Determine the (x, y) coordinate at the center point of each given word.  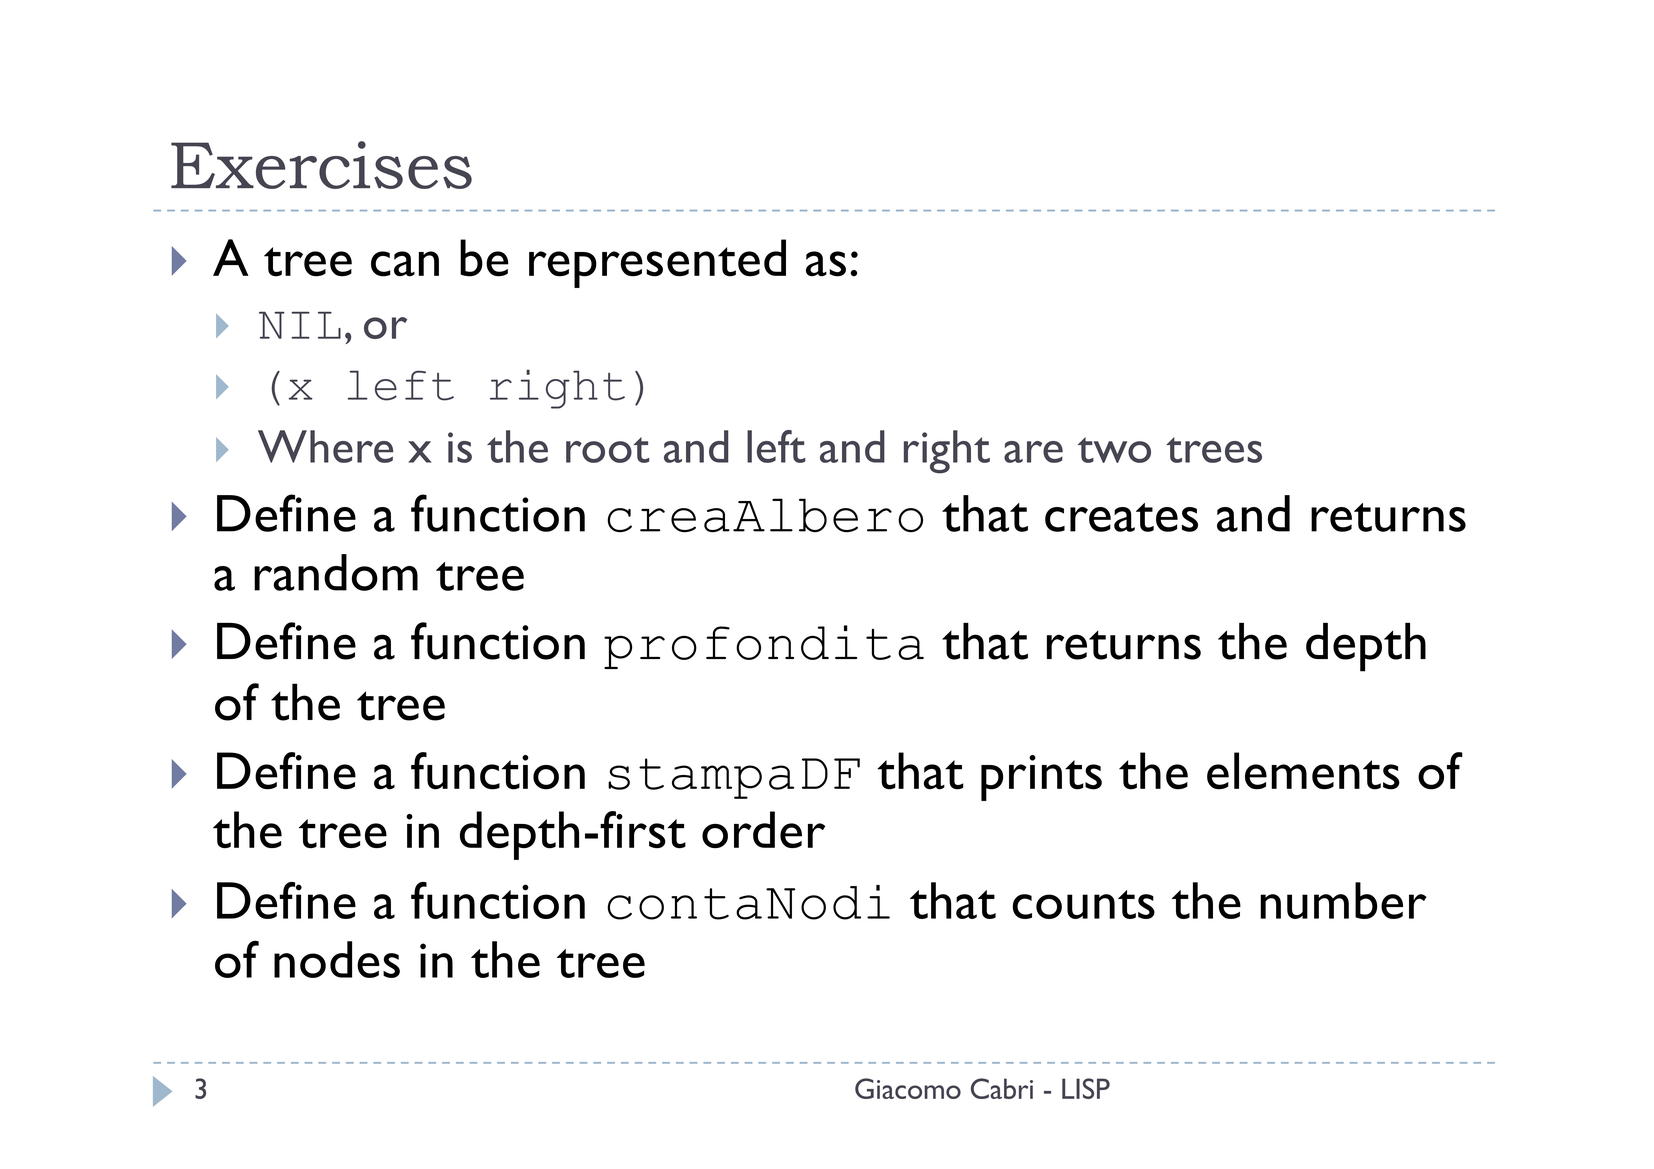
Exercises (321, 165)
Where (325, 446)
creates (1121, 517)
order (763, 829)
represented (657, 263)
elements (1303, 771)
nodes (337, 959)
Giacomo (908, 1088)
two (1114, 450)
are (1033, 452)
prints (1041, 778)
